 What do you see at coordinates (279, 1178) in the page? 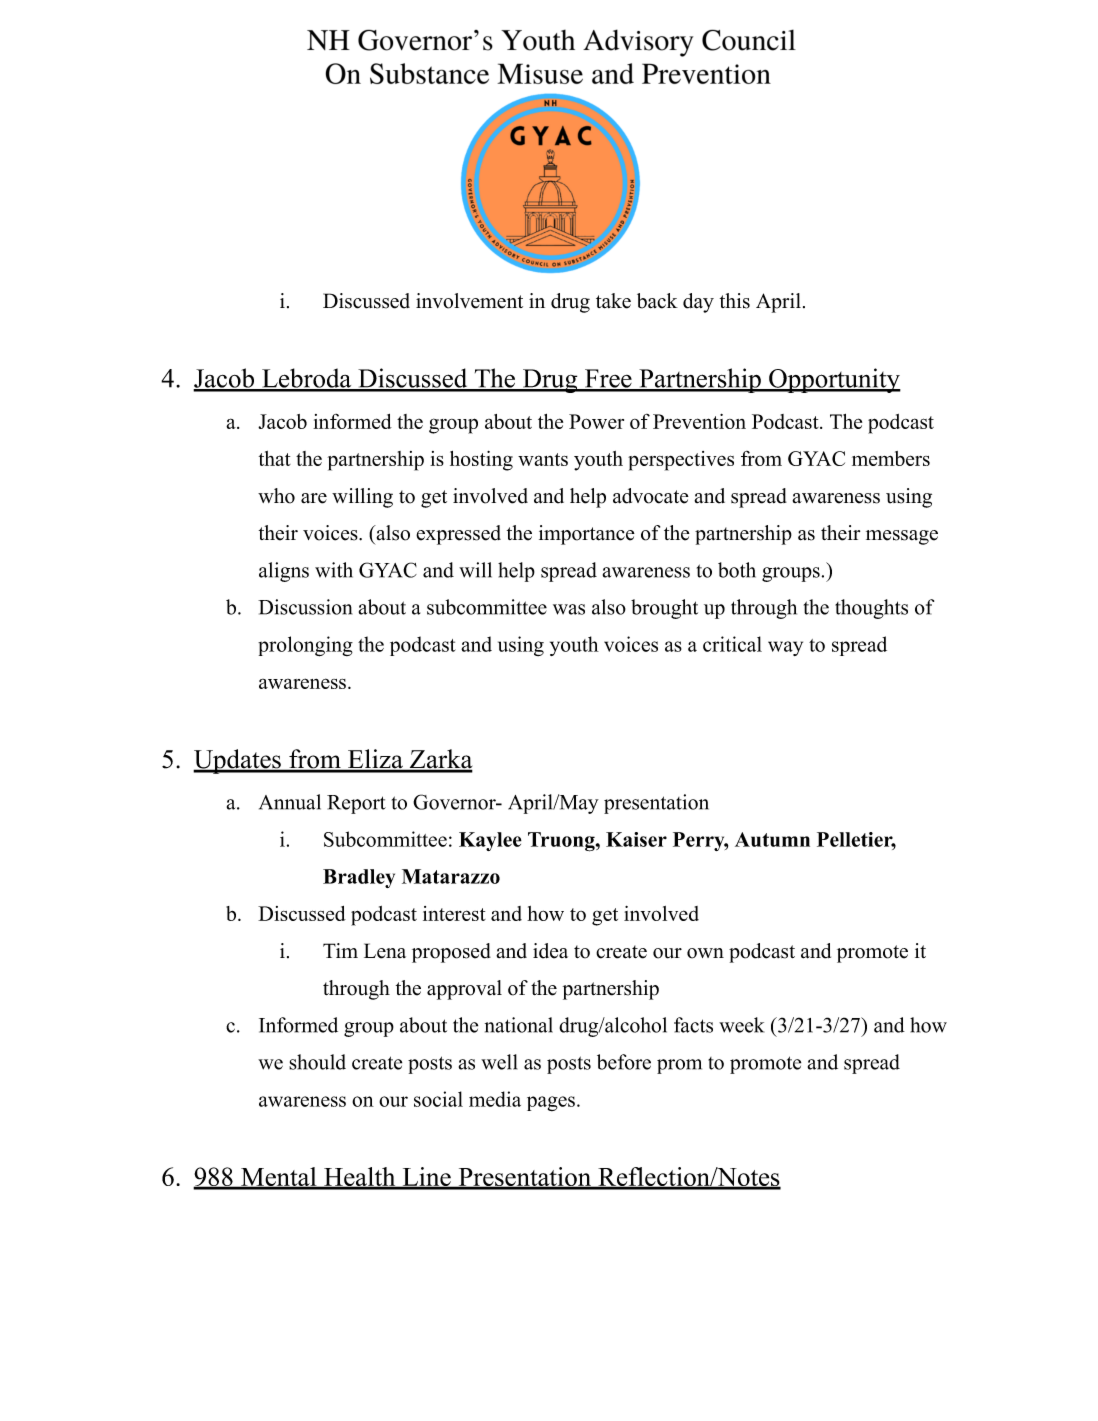
I see `Mental` at bounding box center [279, 1178].
